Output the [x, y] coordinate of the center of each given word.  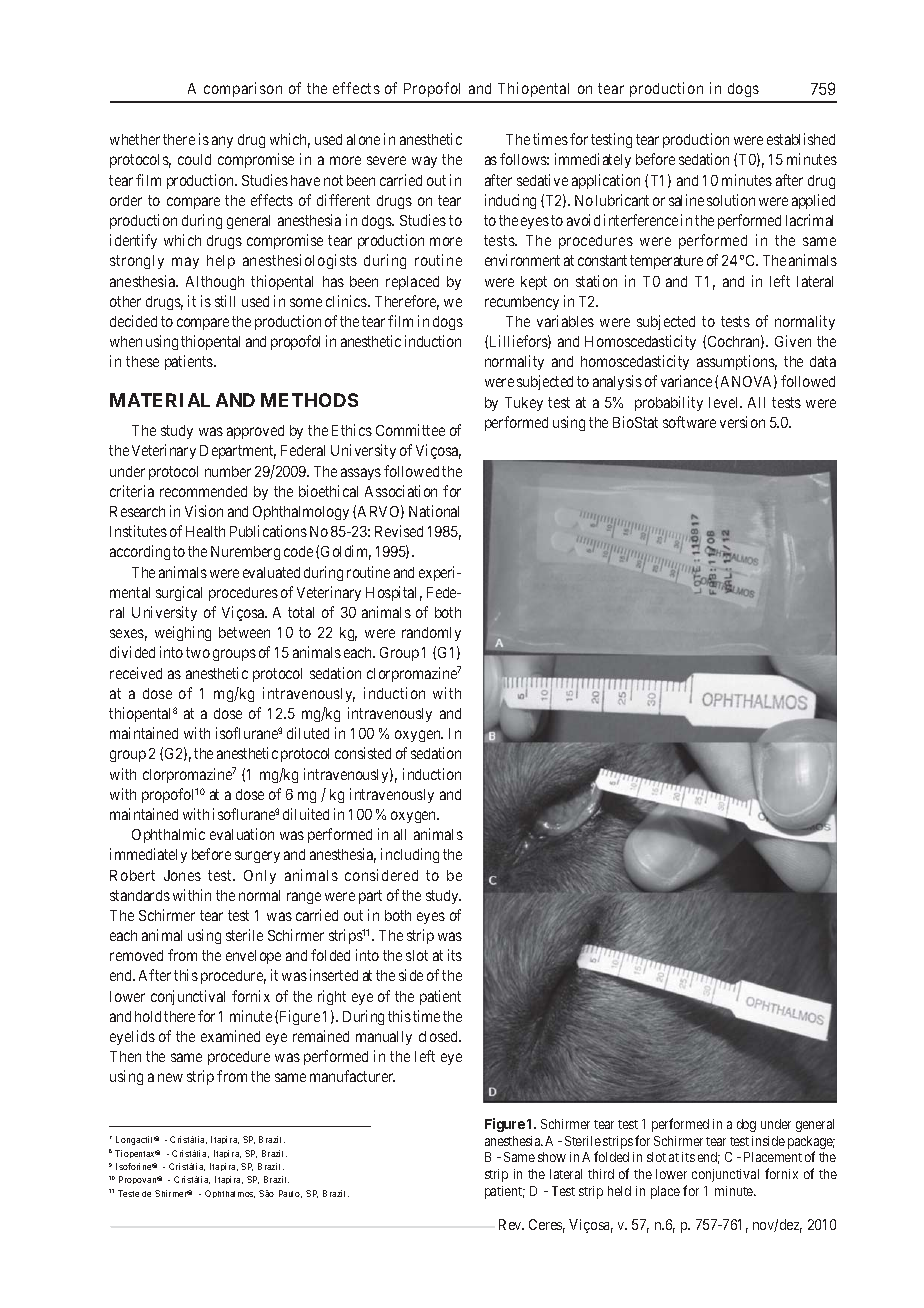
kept [534, 283]
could [194, 159]
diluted [308, 733]
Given [793, 341]
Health [205, 531]
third [601, 1174]
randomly [431, 634]
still [225, 301]
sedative [542, 180]
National [434, 511]
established [801, 139]
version [742, 422]
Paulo [290, 1194]
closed [439, 1036]
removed [136, 955]
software [689, 422]
